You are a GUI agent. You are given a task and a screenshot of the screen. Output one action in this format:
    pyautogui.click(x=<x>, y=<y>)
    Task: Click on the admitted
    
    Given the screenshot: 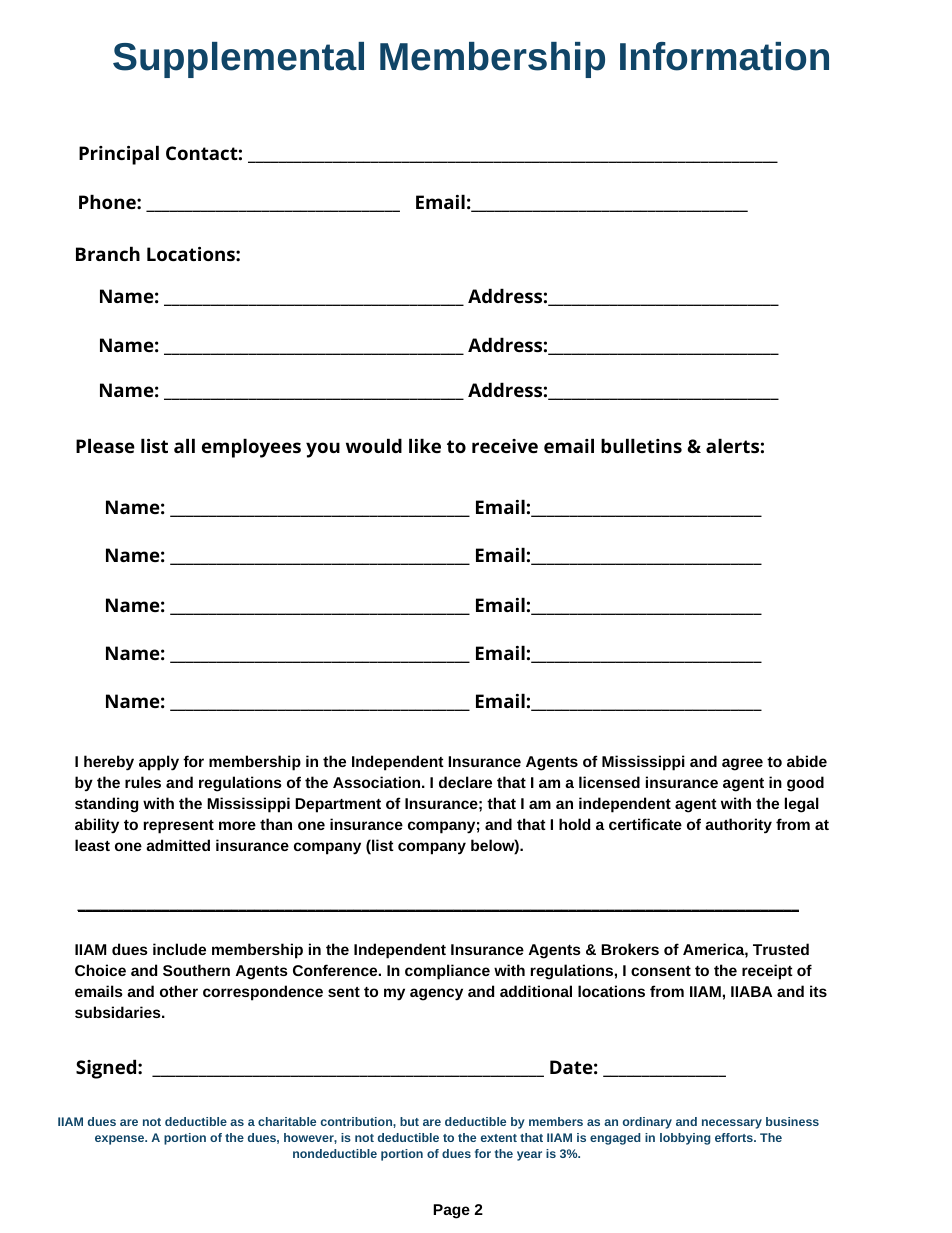 What is the action you would take?
    pyautogui.click(x=178, y=845)
